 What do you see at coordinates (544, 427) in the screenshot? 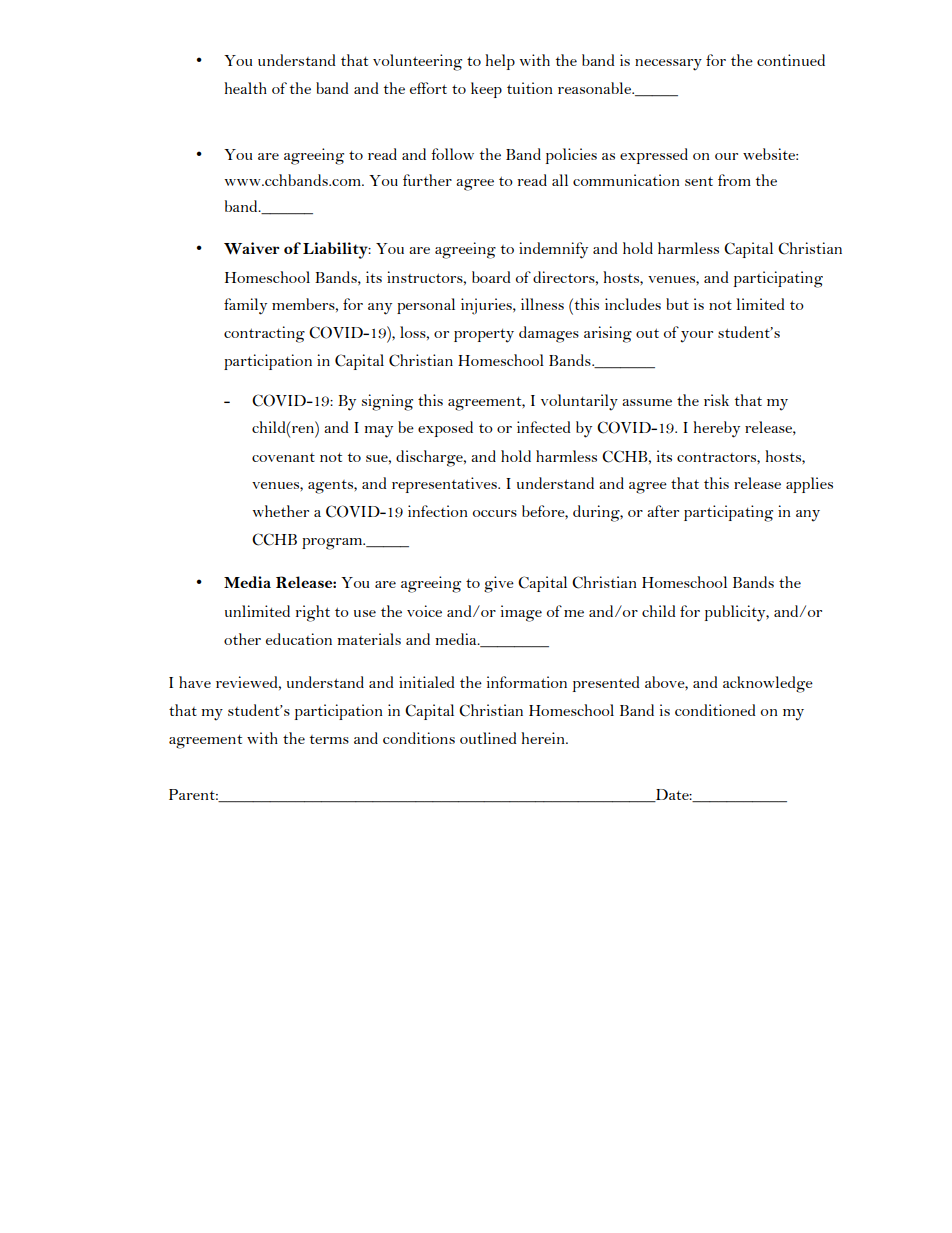
I see `infected` at bounding box center [544, 427].
